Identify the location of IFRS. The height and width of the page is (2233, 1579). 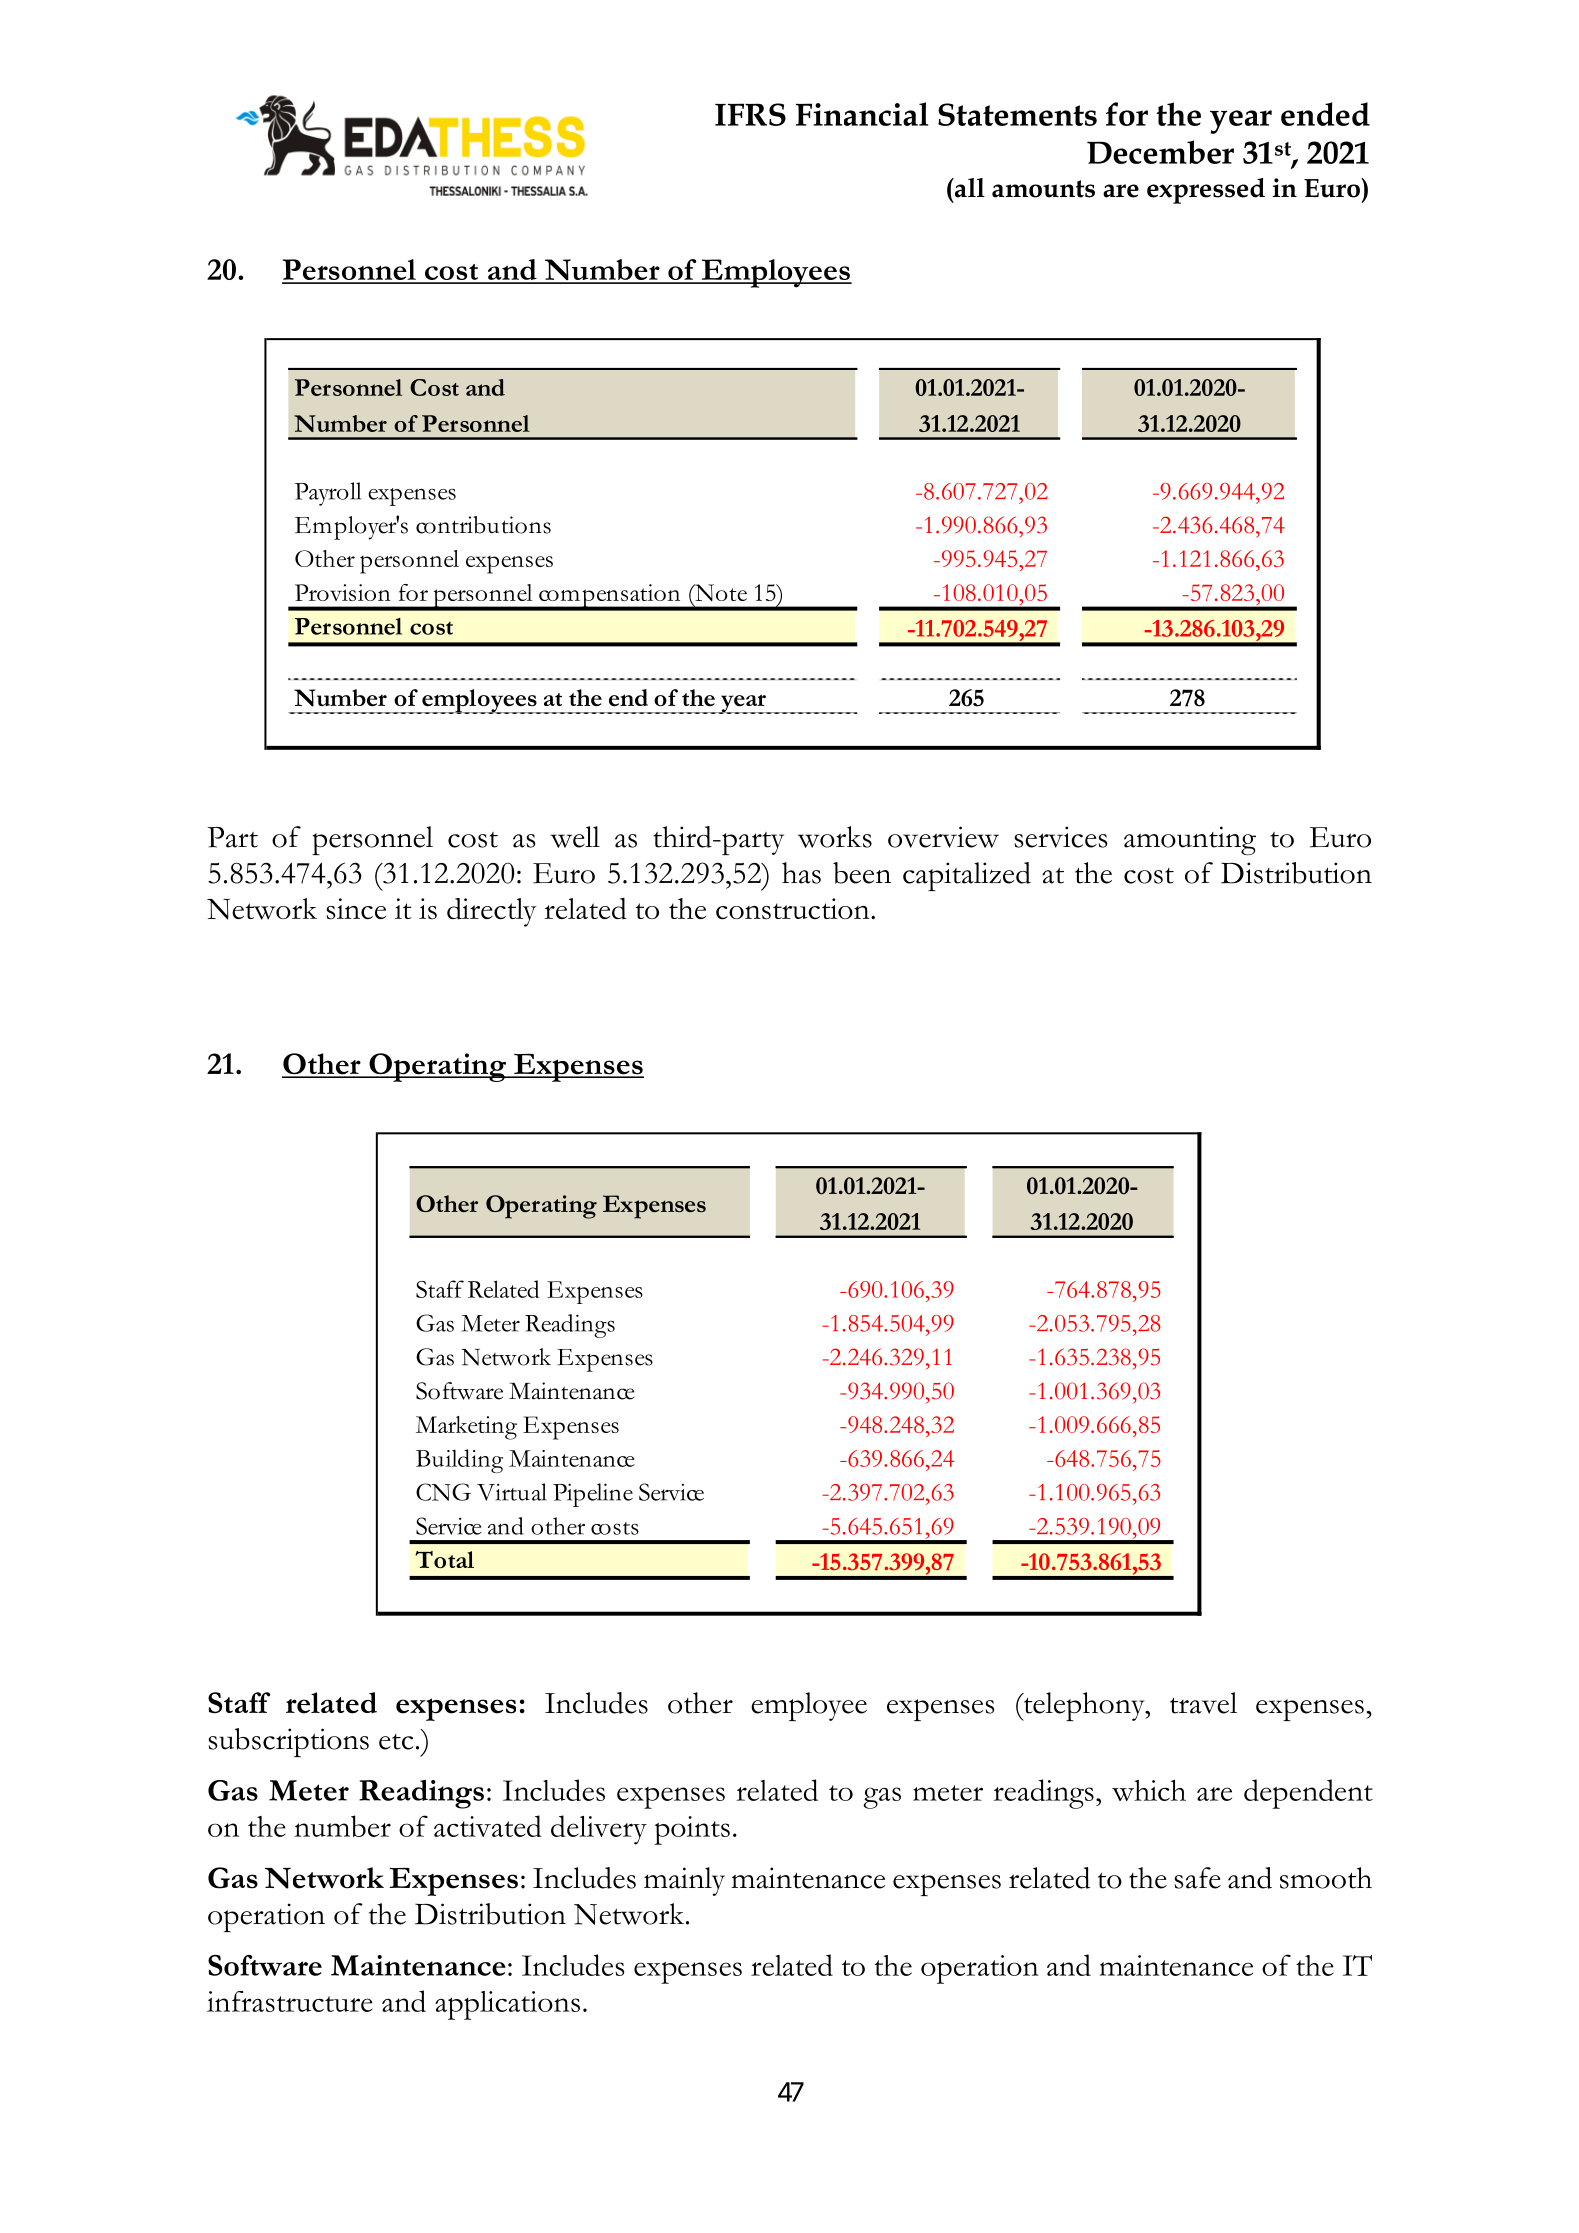
(750, 114).
